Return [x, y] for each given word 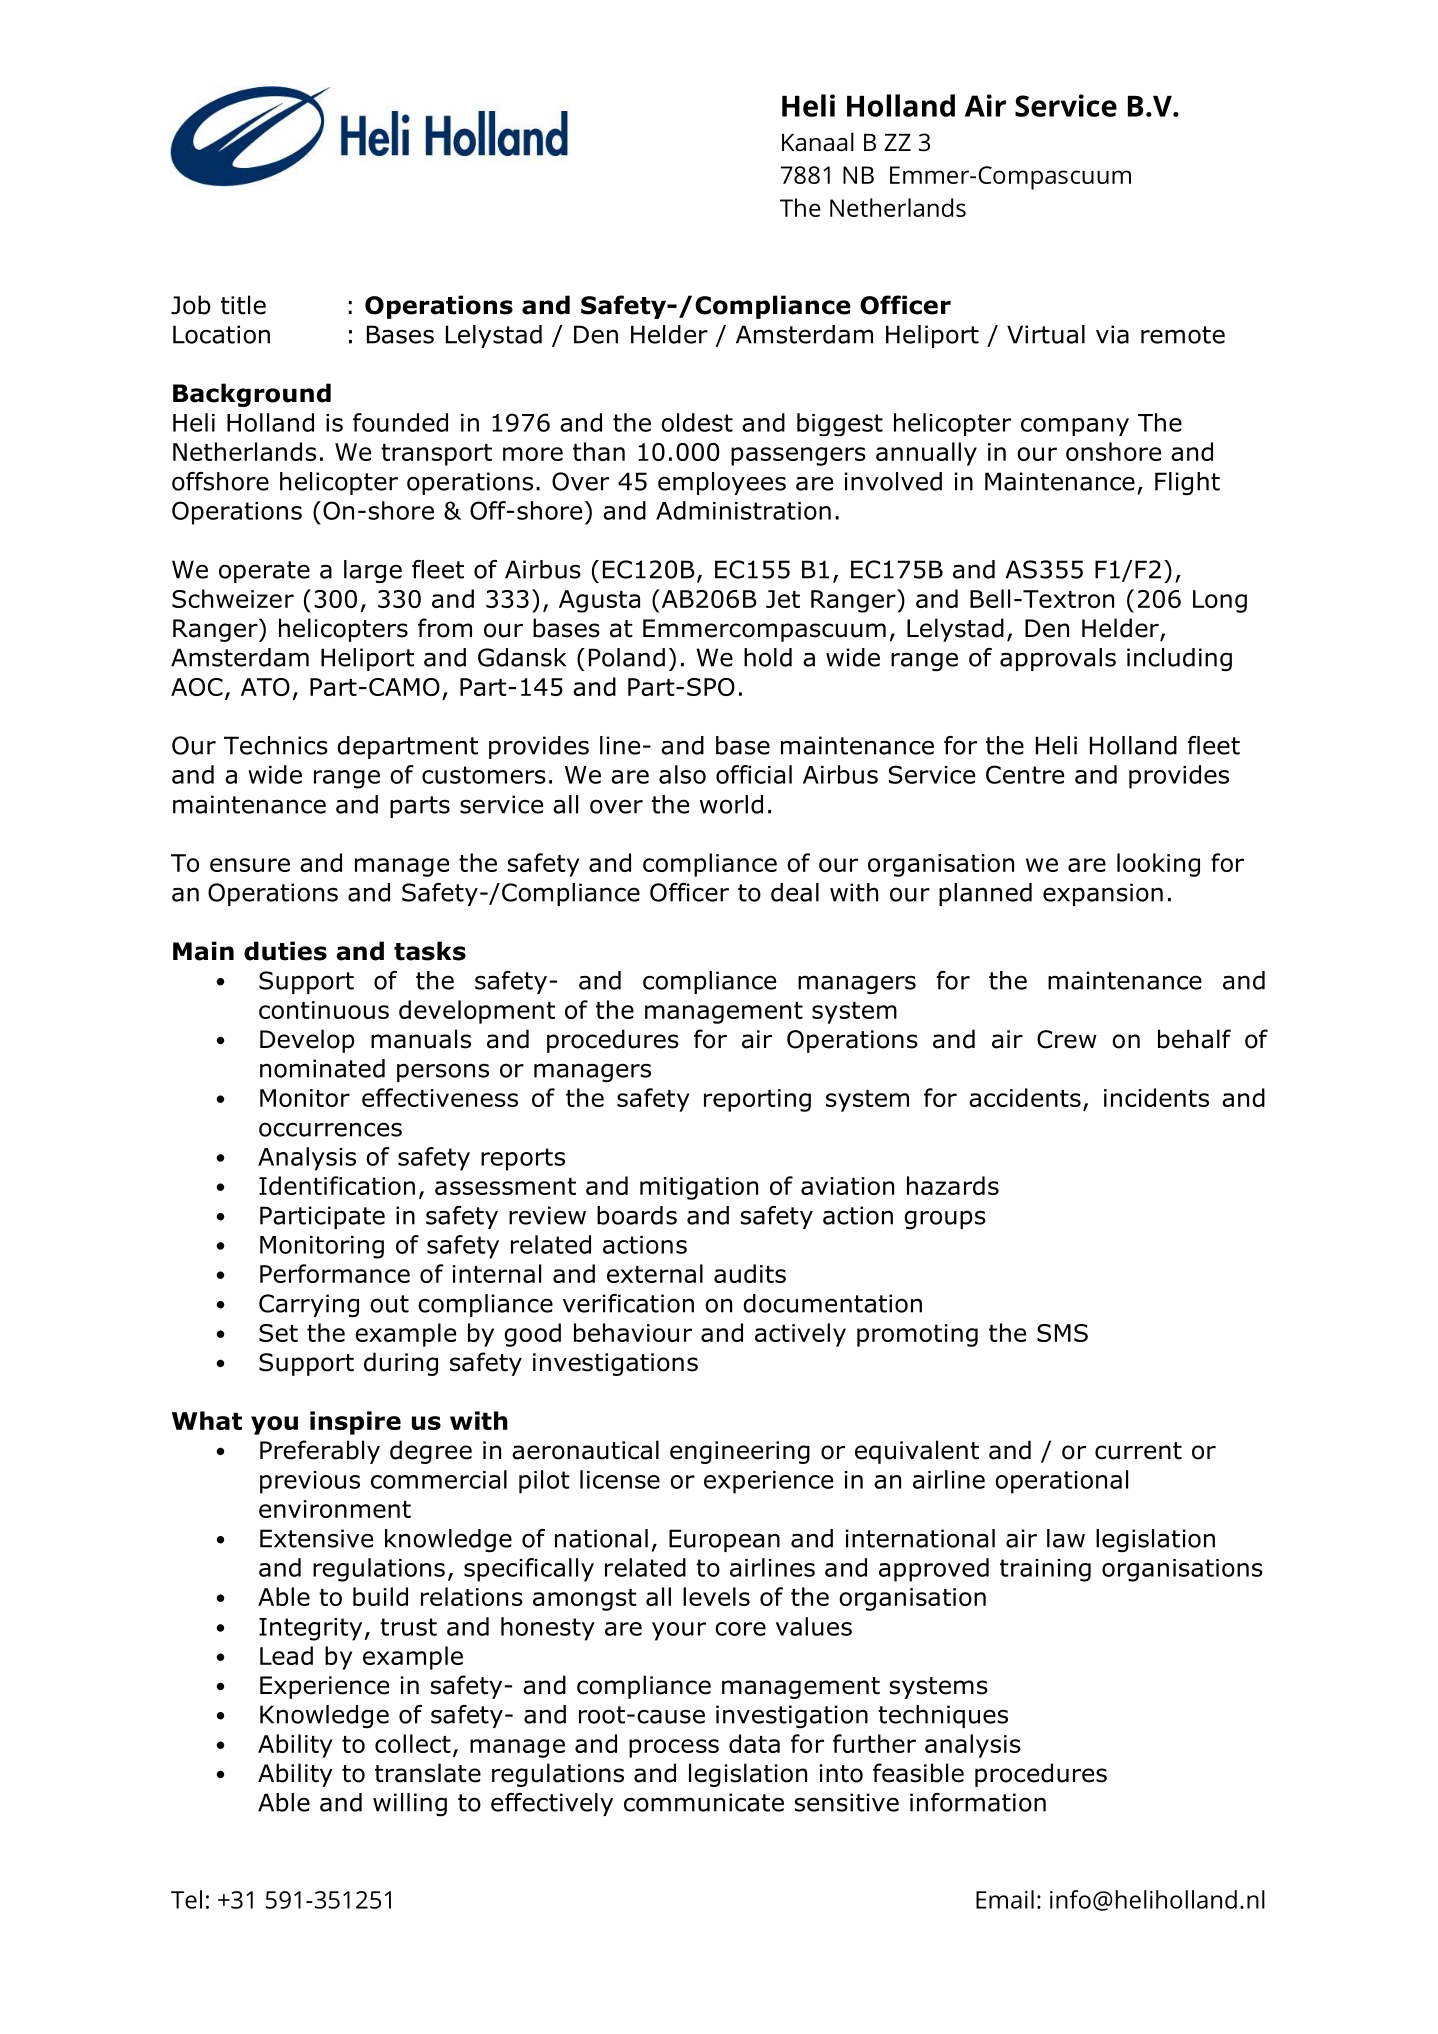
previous [310, 1482]
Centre [1025, 774]
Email [1005, 1899]
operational [1061, 1482]
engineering [740, 1452]
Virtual [1046, 334]
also [682, 774]
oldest [697, 422]
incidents [1156, 1097]
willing [410, 1805]
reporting [757, 1100]
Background [252, 395]
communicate [704, 1802]
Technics [276, 745]
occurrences [330, 1129]
